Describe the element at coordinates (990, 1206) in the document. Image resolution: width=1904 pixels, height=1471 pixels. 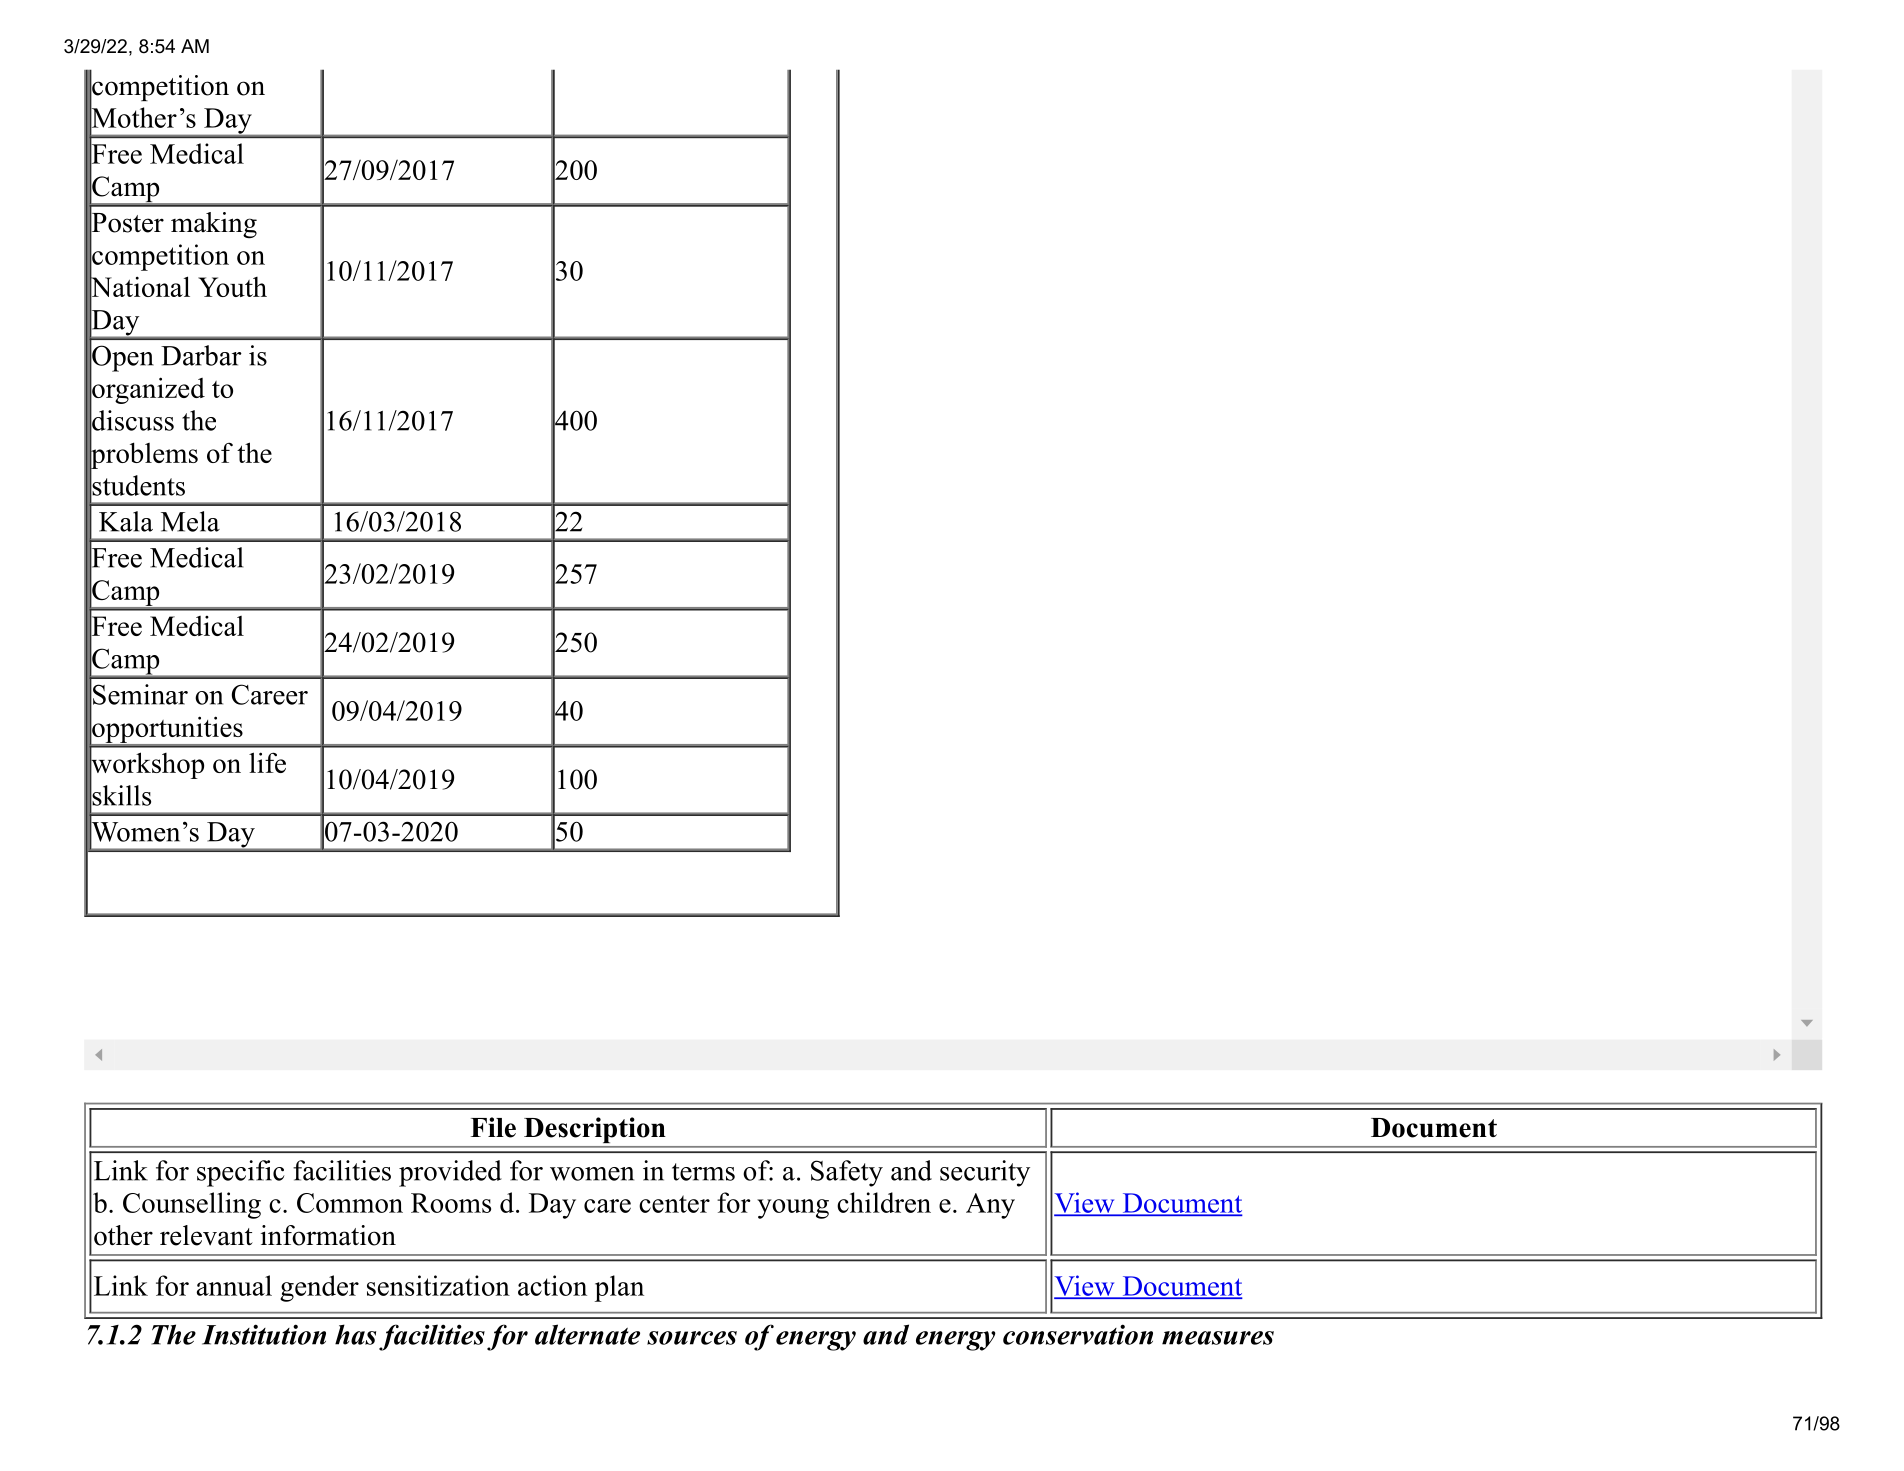
I see `Any` at that location.
